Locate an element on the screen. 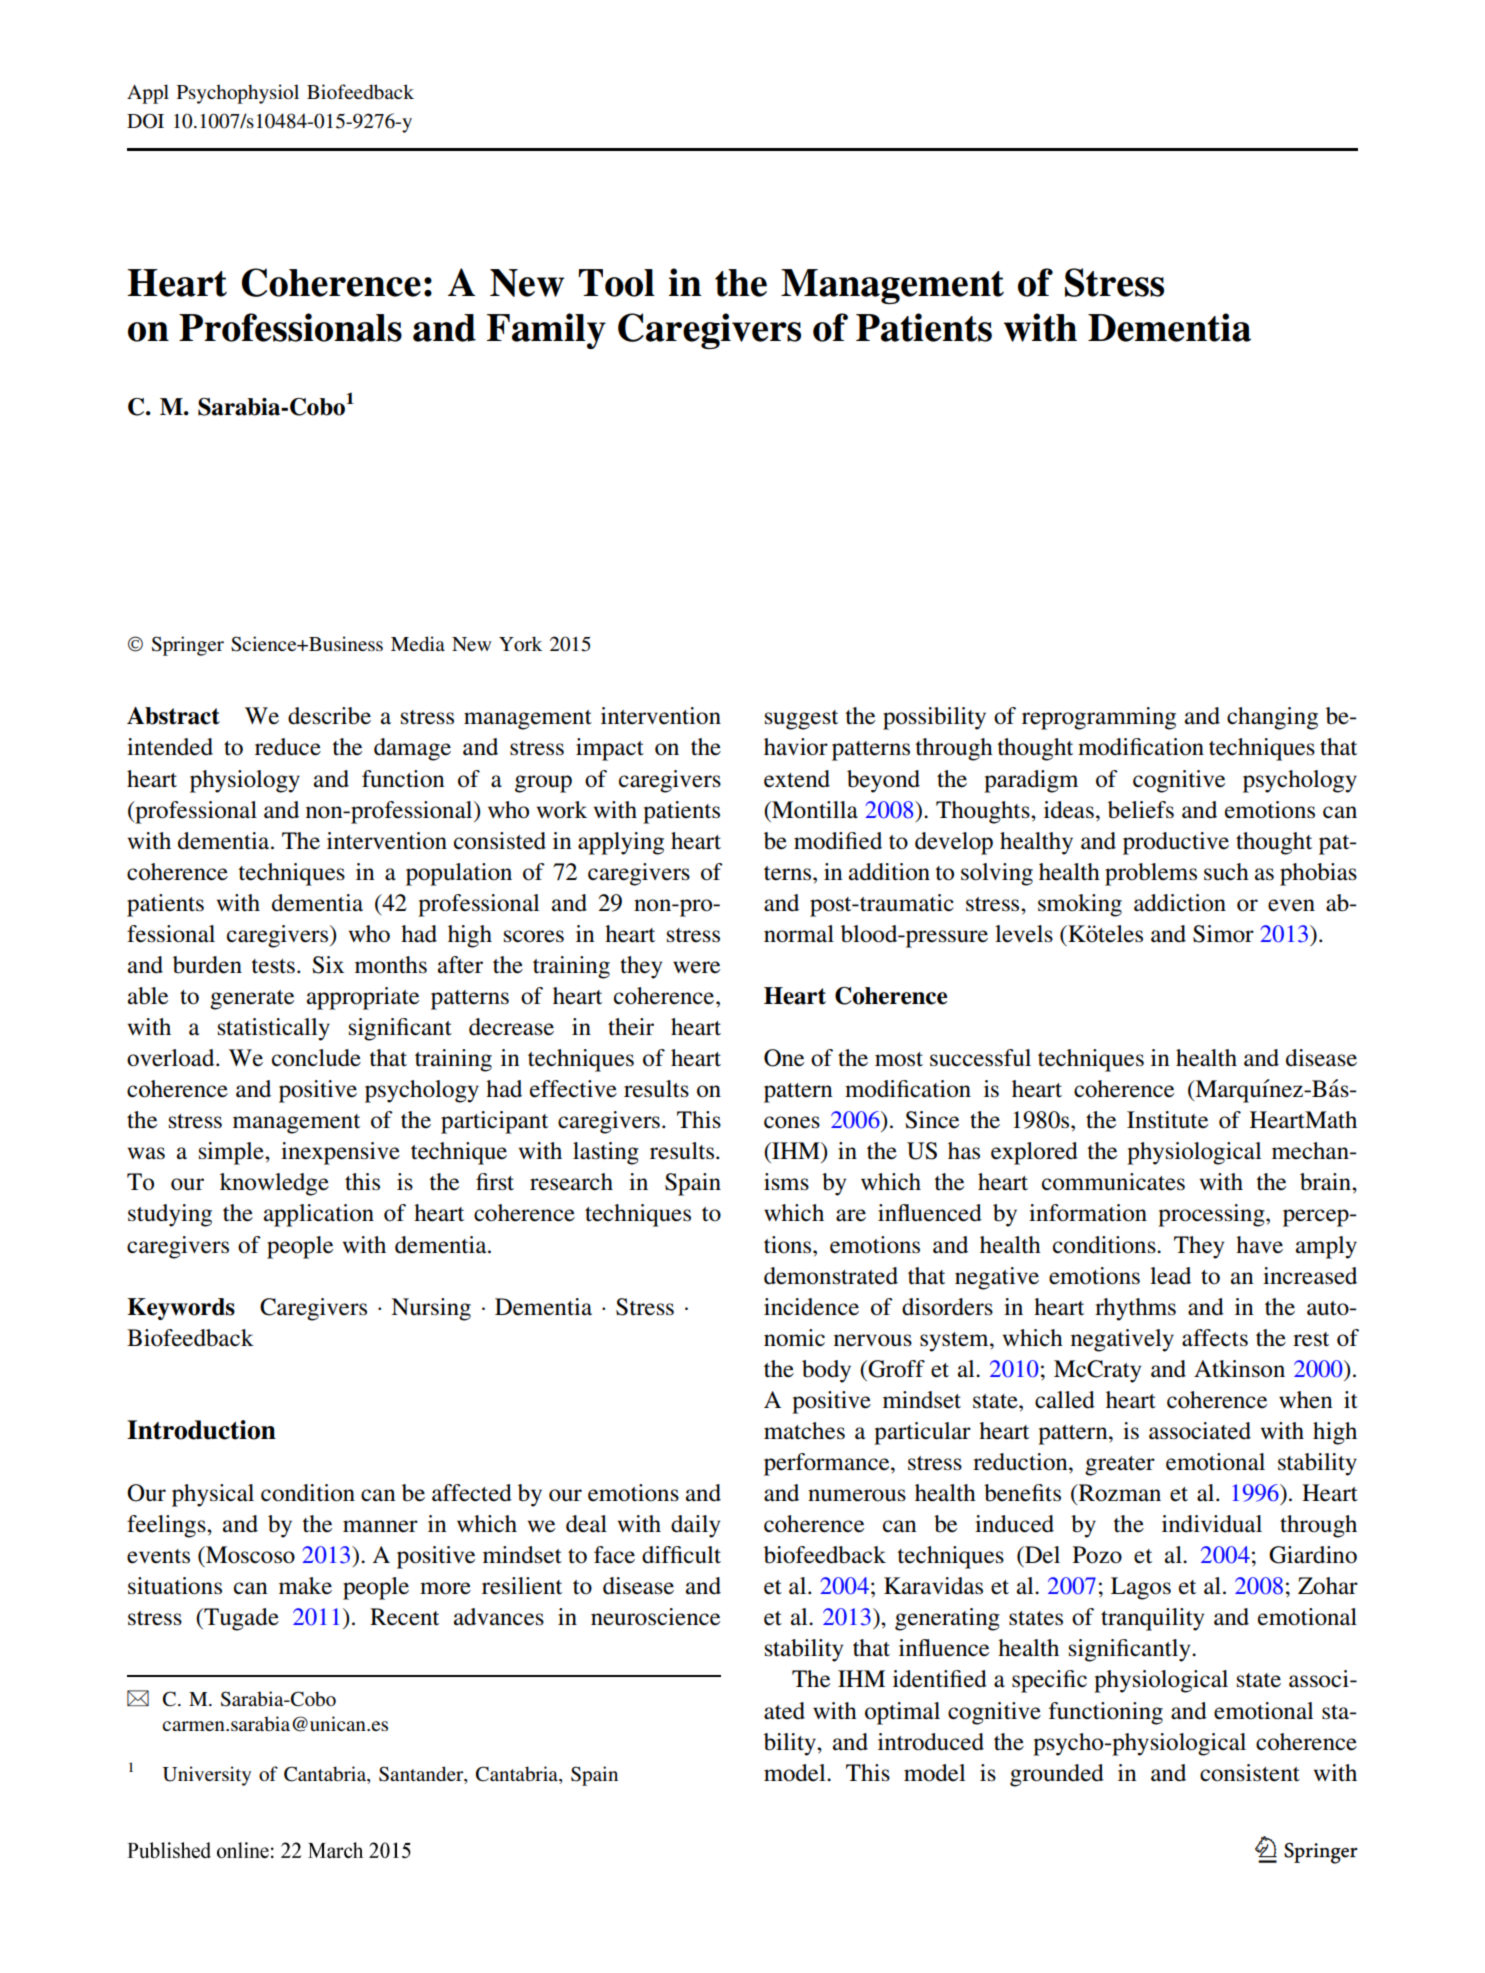  incidence is located at coordinates (811, 1307).
